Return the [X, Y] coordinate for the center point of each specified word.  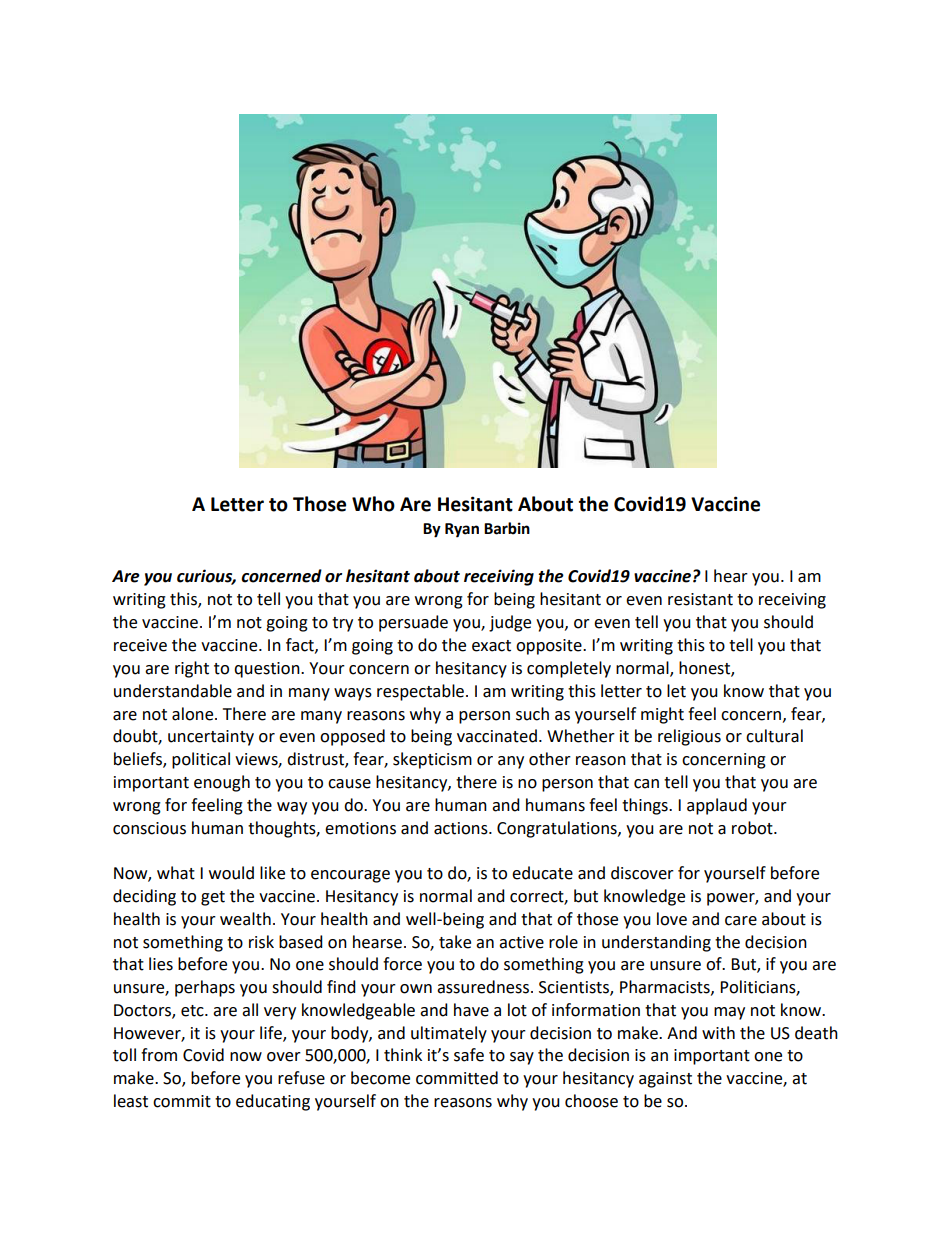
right [192, 669]
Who [373, 504]
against [665, 1080]
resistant [700, 599]
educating [273, 1102]
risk [261, 942]
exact [491, 646]
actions [462, 828]
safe [469, 1055]
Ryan [462, 530]
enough [222, 783]
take [455, 942]
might [662, 715]
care [741, 921]
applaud [717, 806]
